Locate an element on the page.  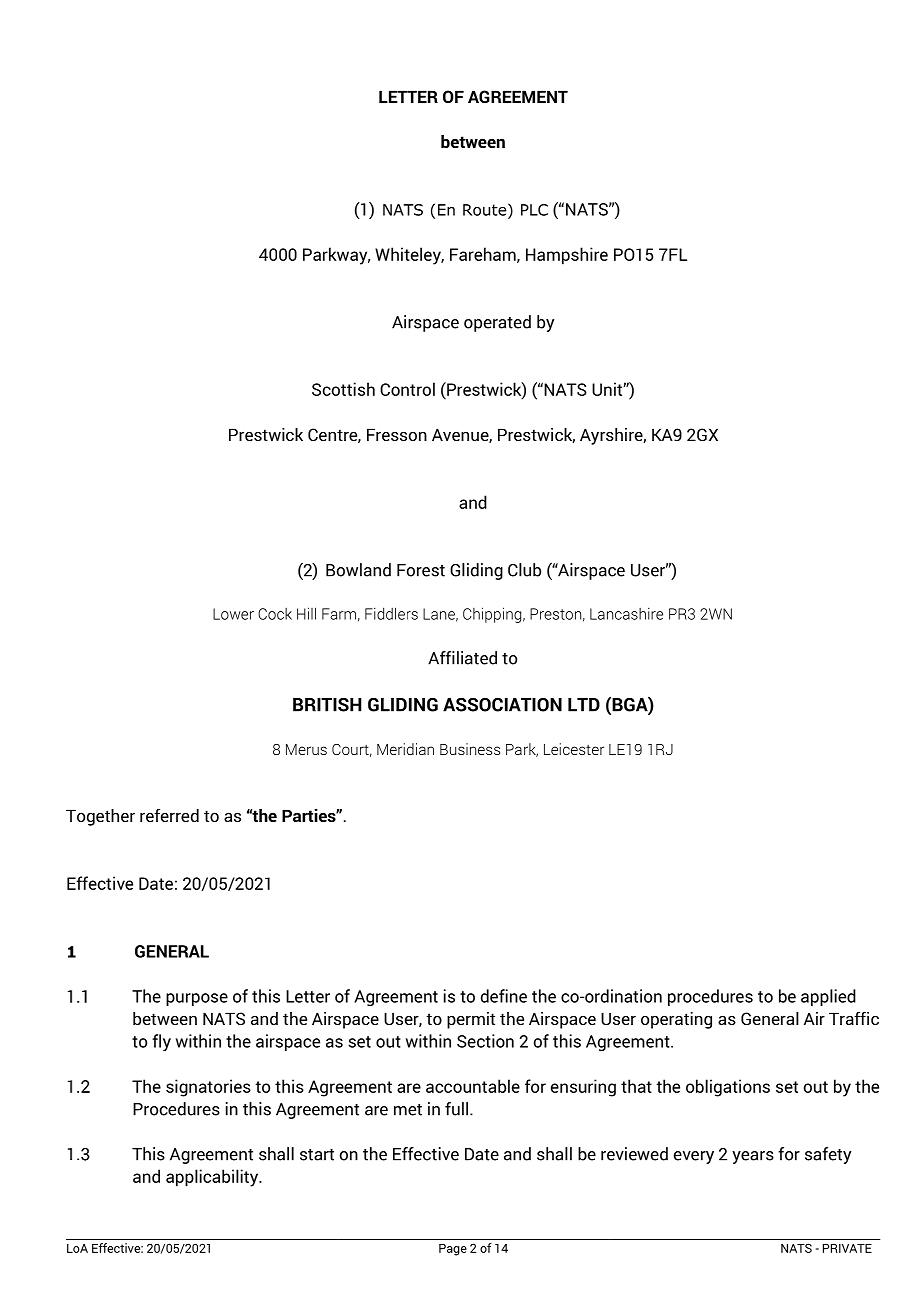
Scottish is located at coordinates (343, 389).
